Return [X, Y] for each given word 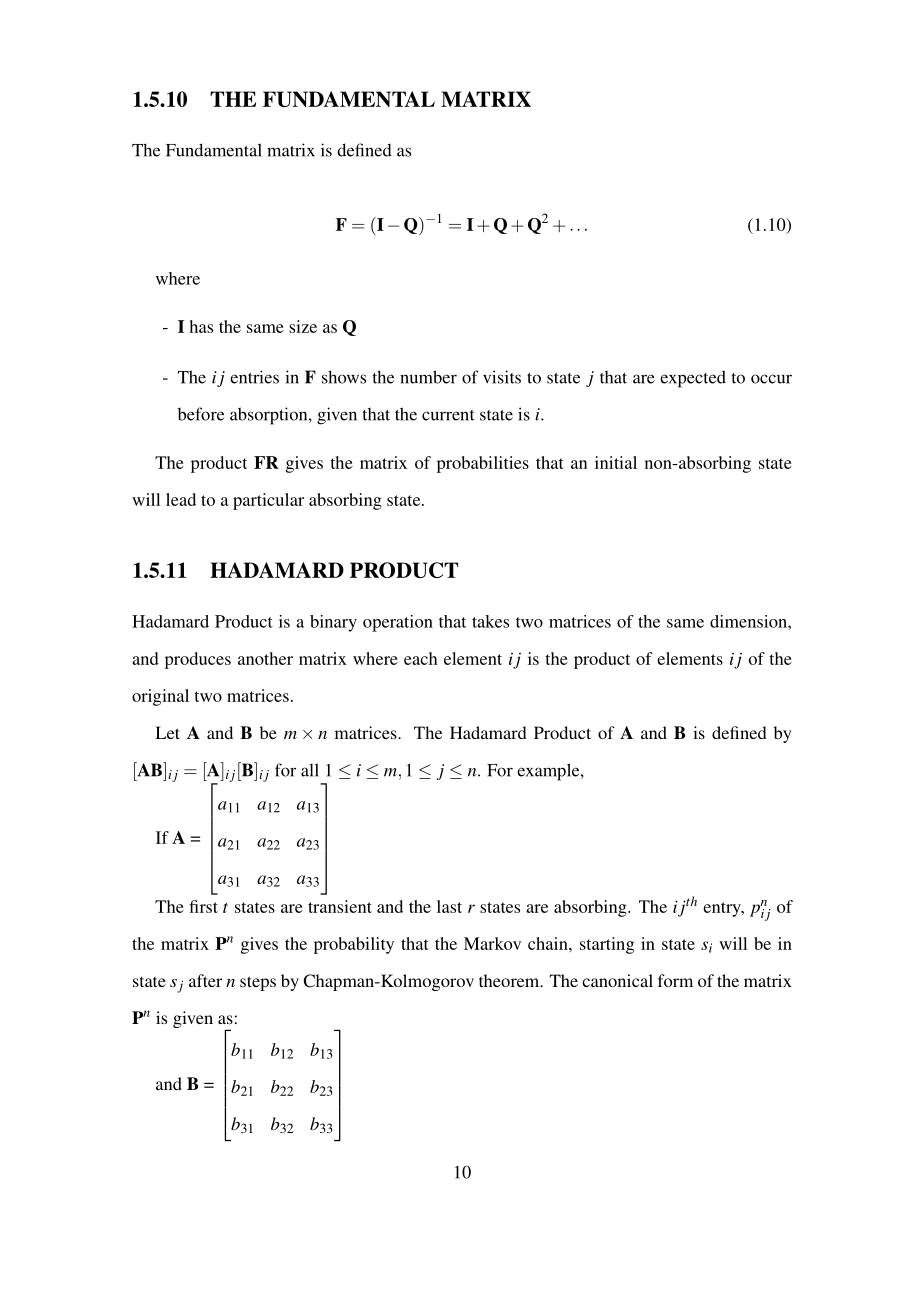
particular [268, 501]
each [420, 658]
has [201, 326]
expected [693, 379]
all [310, 770]
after [205, 980]
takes [490, 621]
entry [723, 909]
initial [616, 462]
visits [502, 377]
